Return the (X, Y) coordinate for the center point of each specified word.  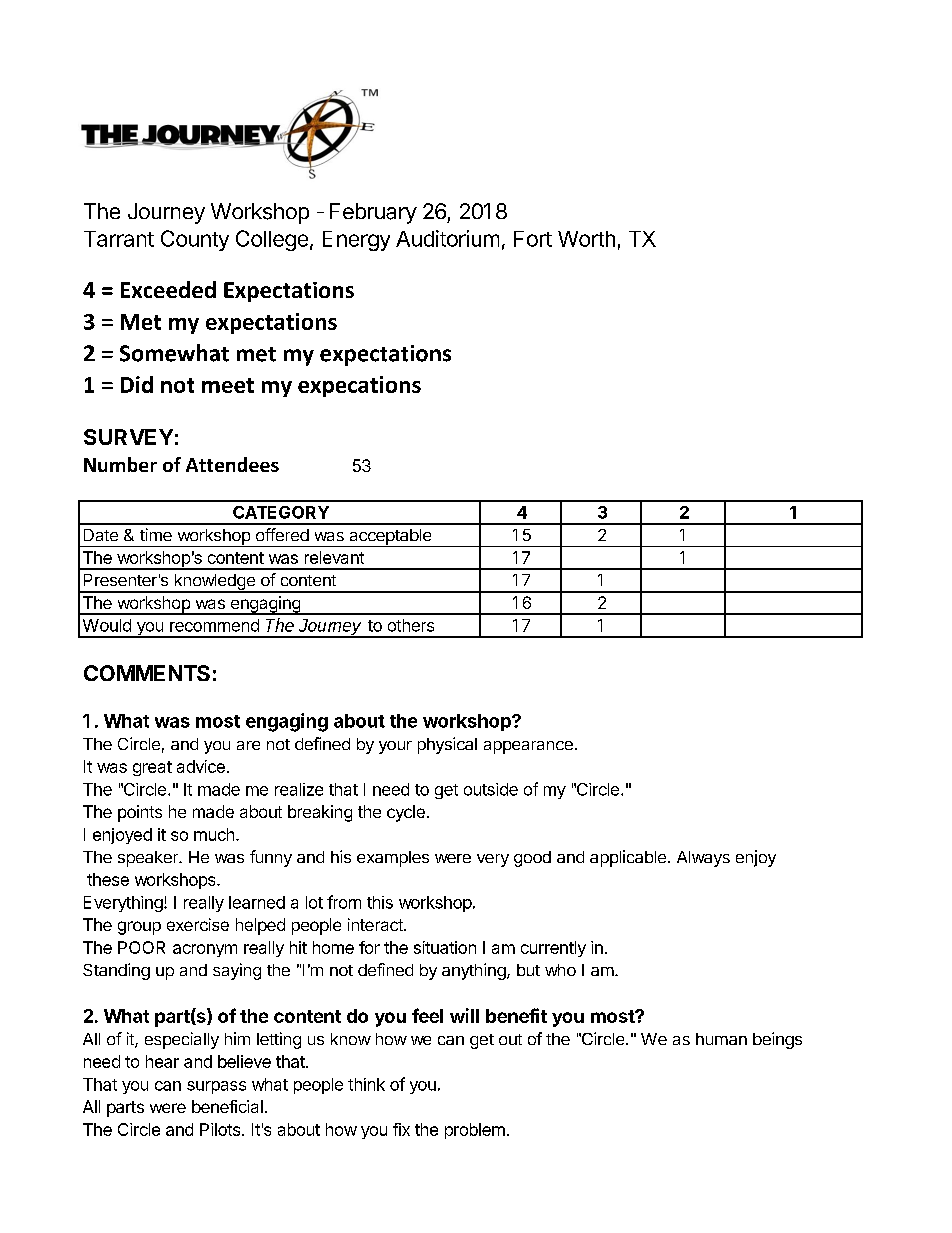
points (140, 813)
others (411, 625)
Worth (586, 239)
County (195, 240)
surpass (216, 1087)
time (156, 534)
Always (703, 859)
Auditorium (447, 238)
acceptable (390, 538)
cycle (406, 813)
